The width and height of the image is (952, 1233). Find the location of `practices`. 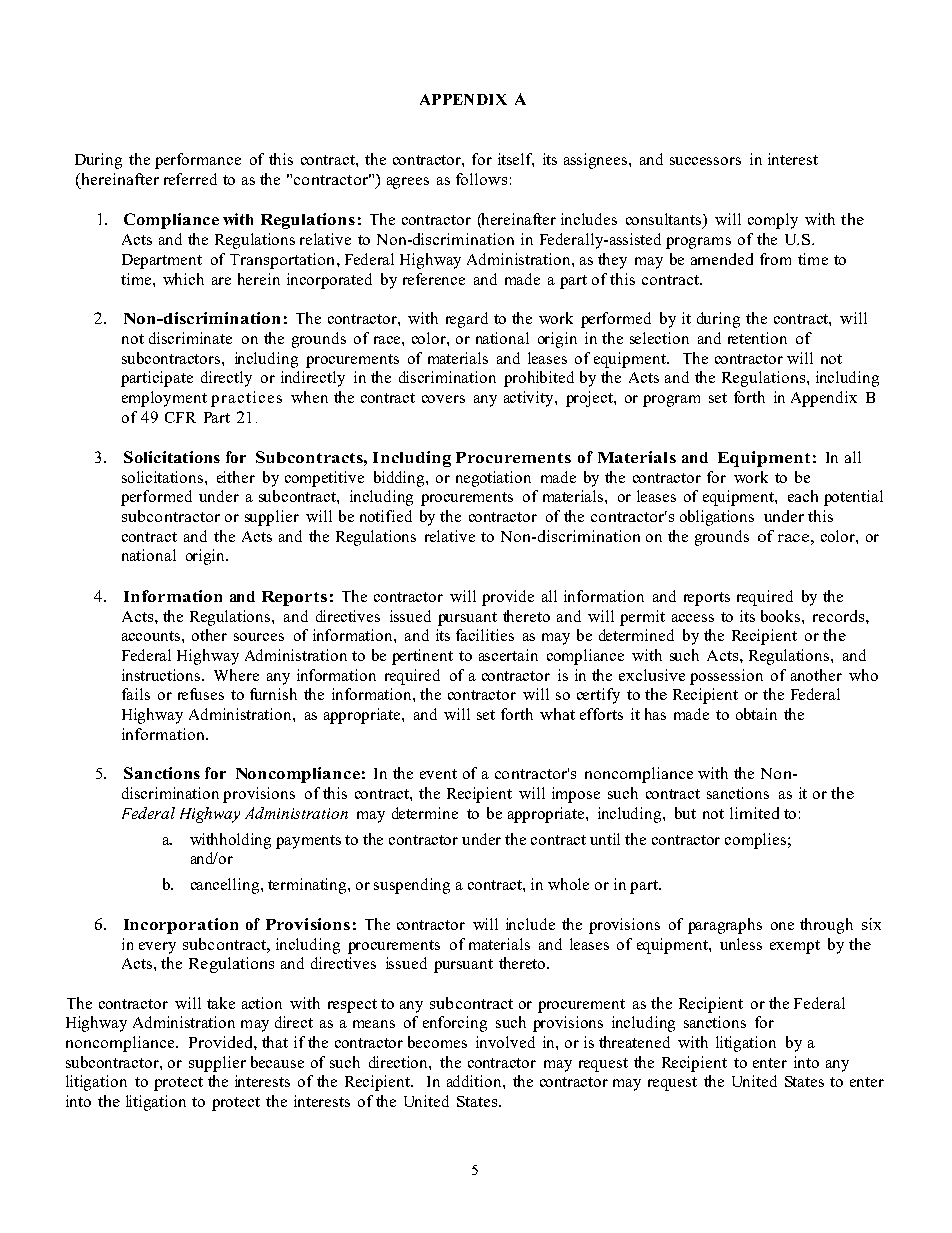

practices is located at coordinates (246, 399).
